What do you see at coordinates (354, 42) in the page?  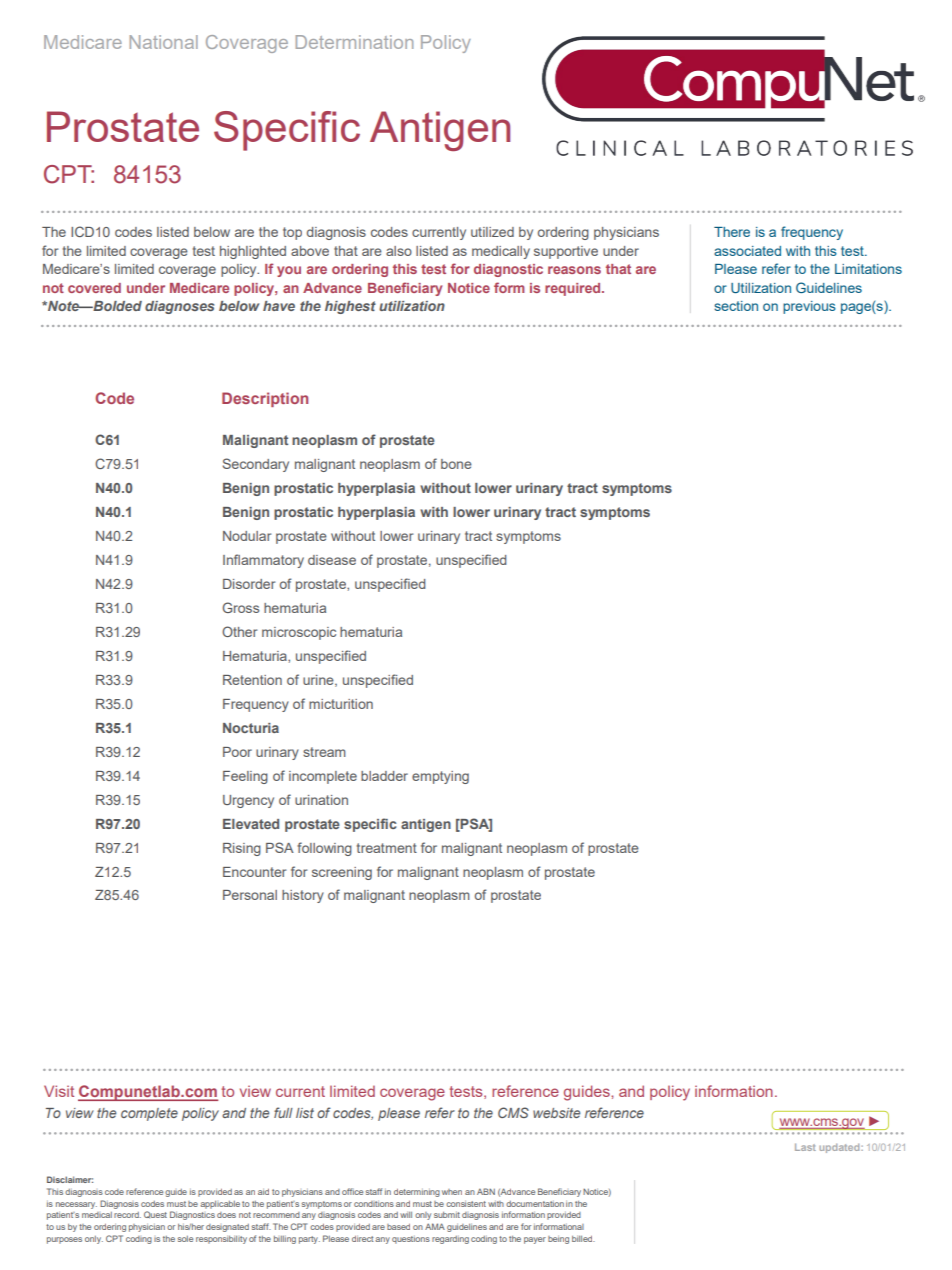 I see `Determination` at bounding box center [354, 42].
